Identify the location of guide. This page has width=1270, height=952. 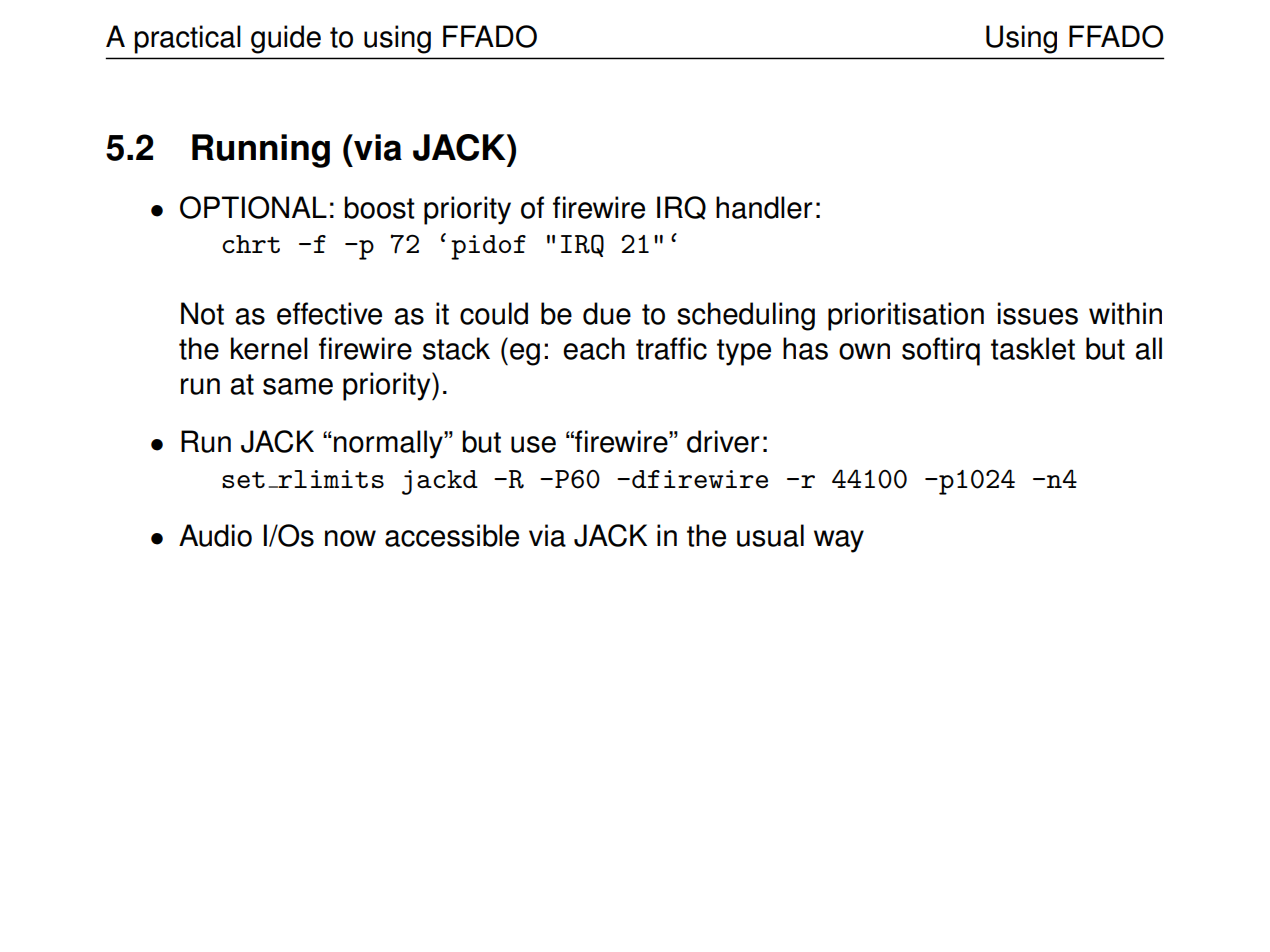
(286, 39).
